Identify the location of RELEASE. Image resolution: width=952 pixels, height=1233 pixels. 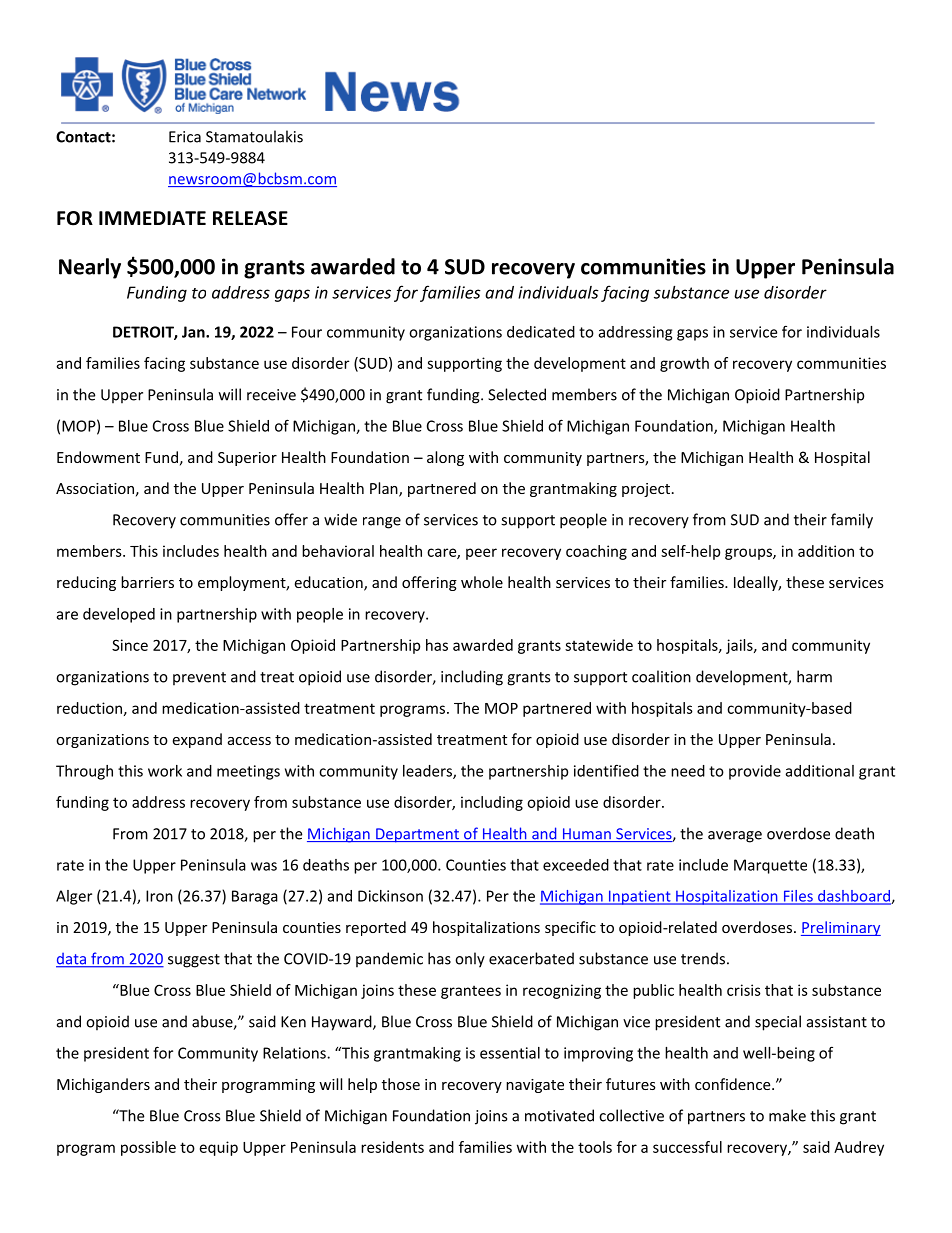
(250, 218).
